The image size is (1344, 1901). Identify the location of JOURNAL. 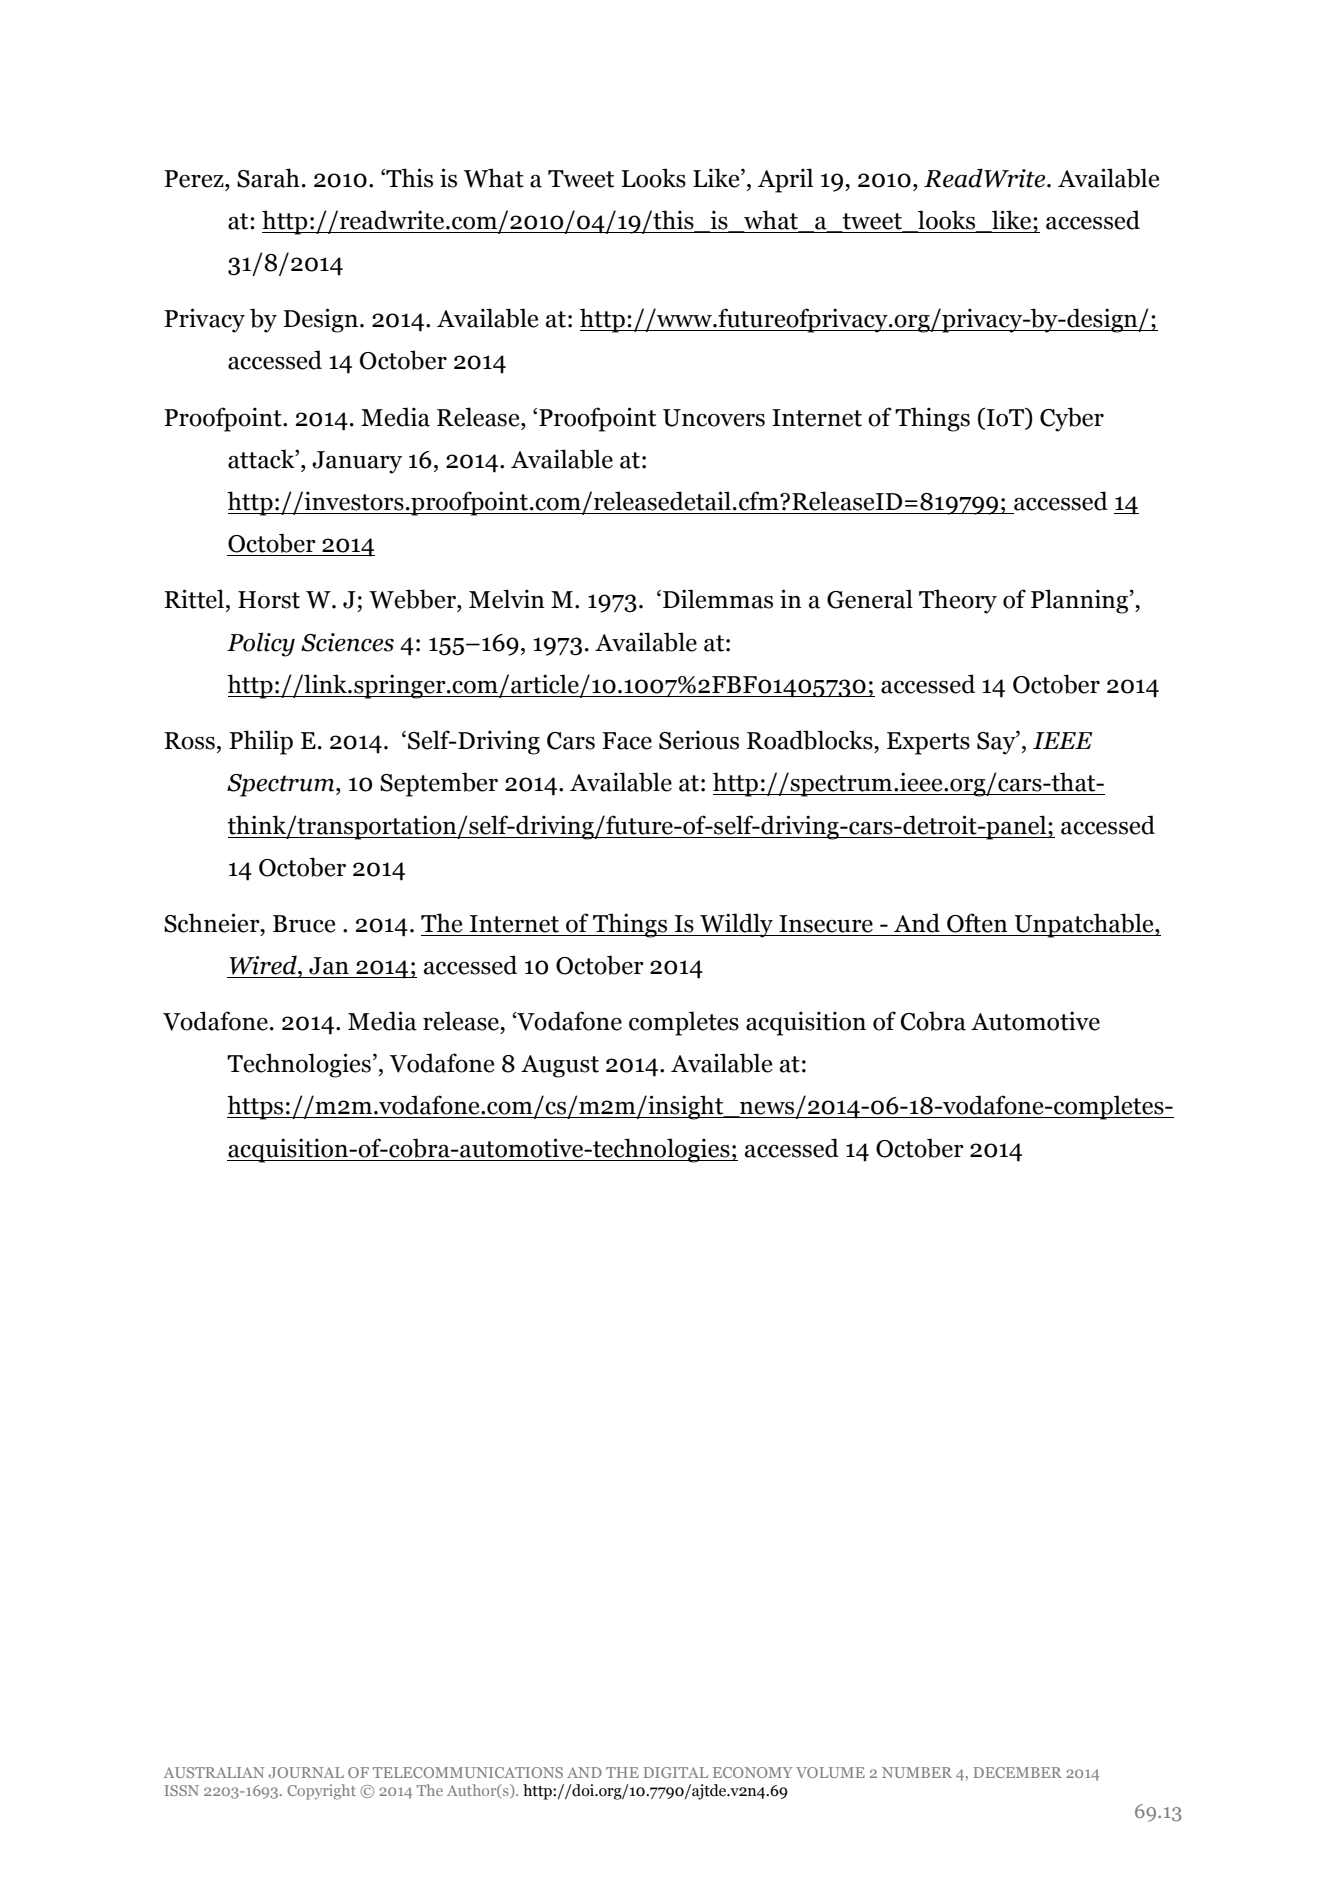
(306, 1772).
